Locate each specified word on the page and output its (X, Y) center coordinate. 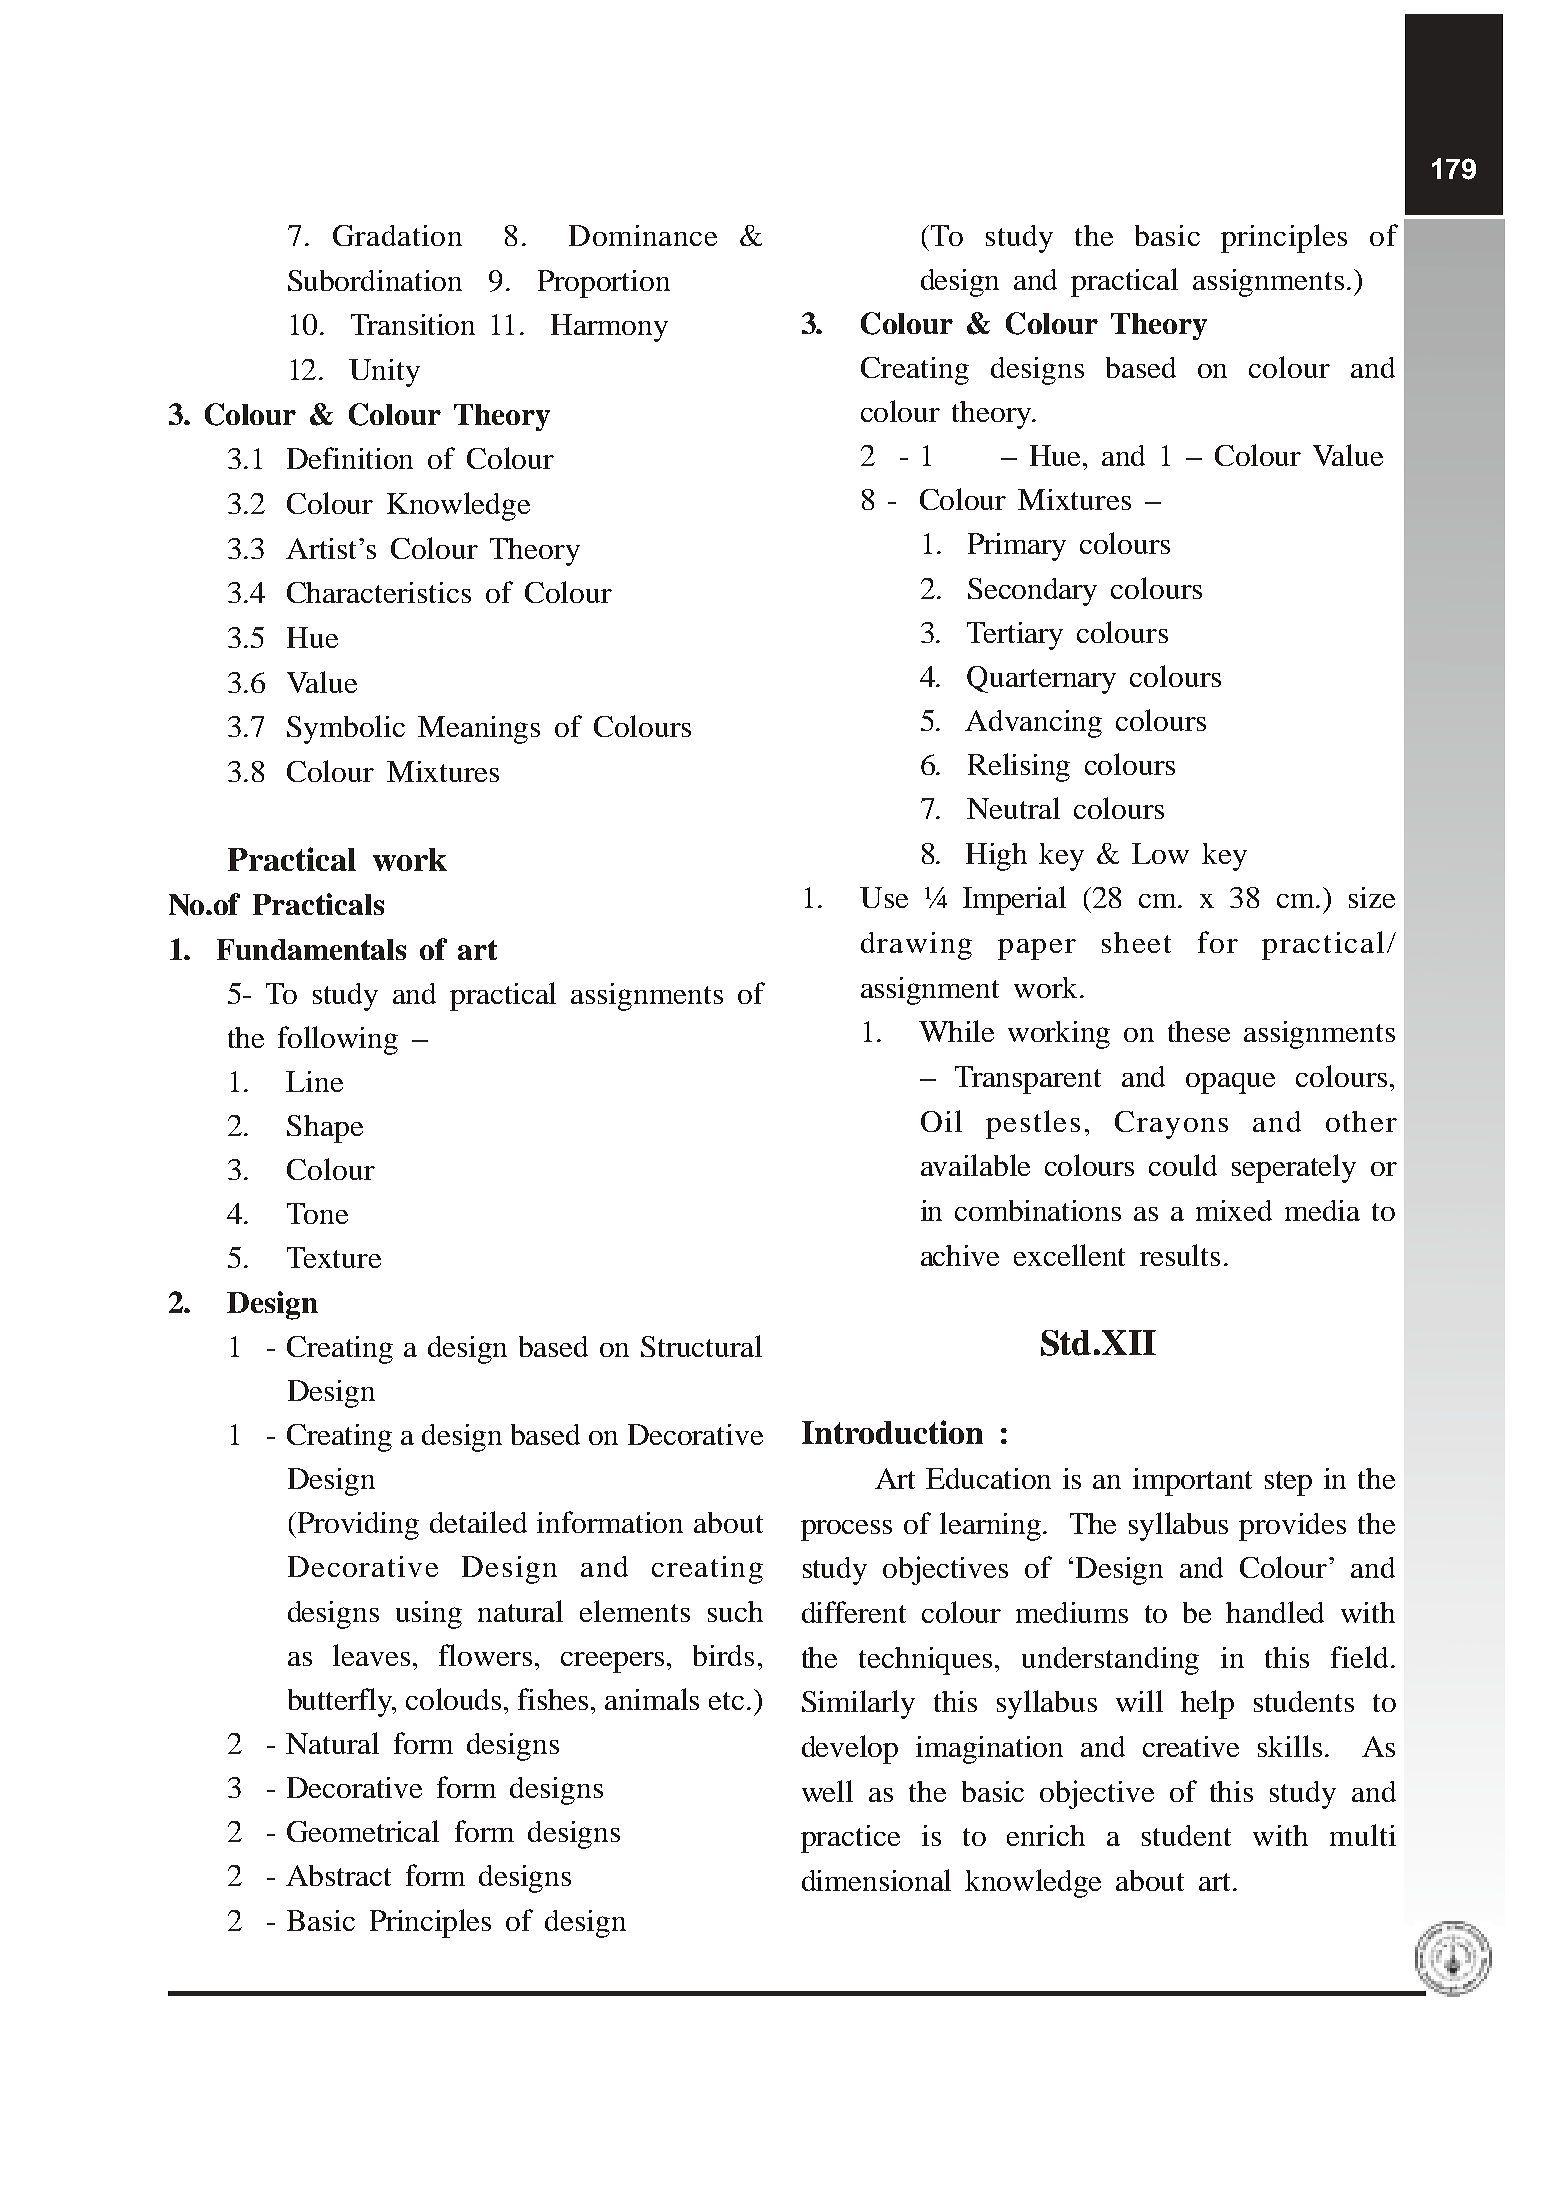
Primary (1017, 547)
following (338, 1040)
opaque (1230, 1083)
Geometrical (363, 1831)
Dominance (643, 235)
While (956, 1031)
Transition (413, 324)
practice (850, 1839)
